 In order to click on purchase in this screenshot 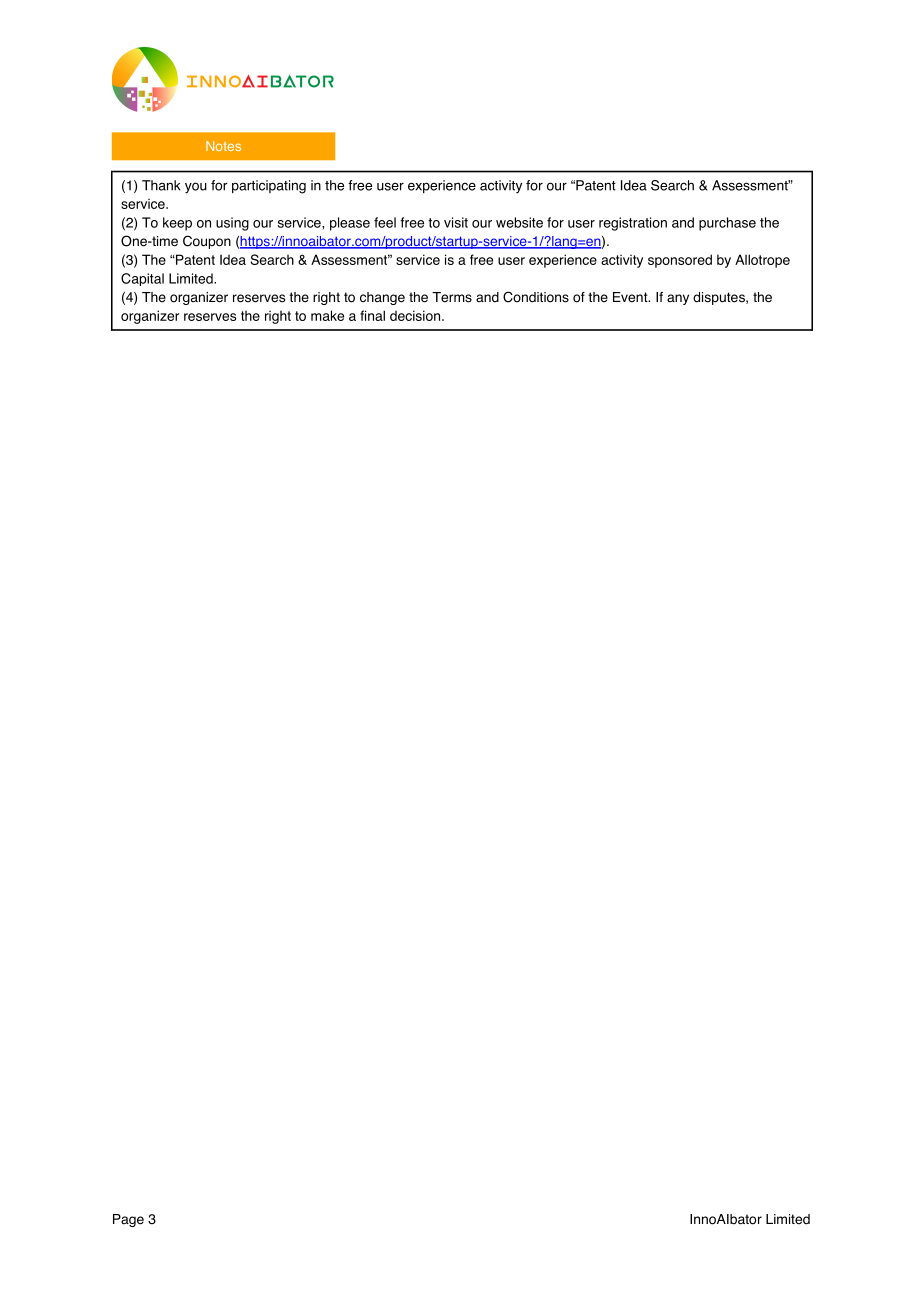, I will do `click(727, 224)`.
